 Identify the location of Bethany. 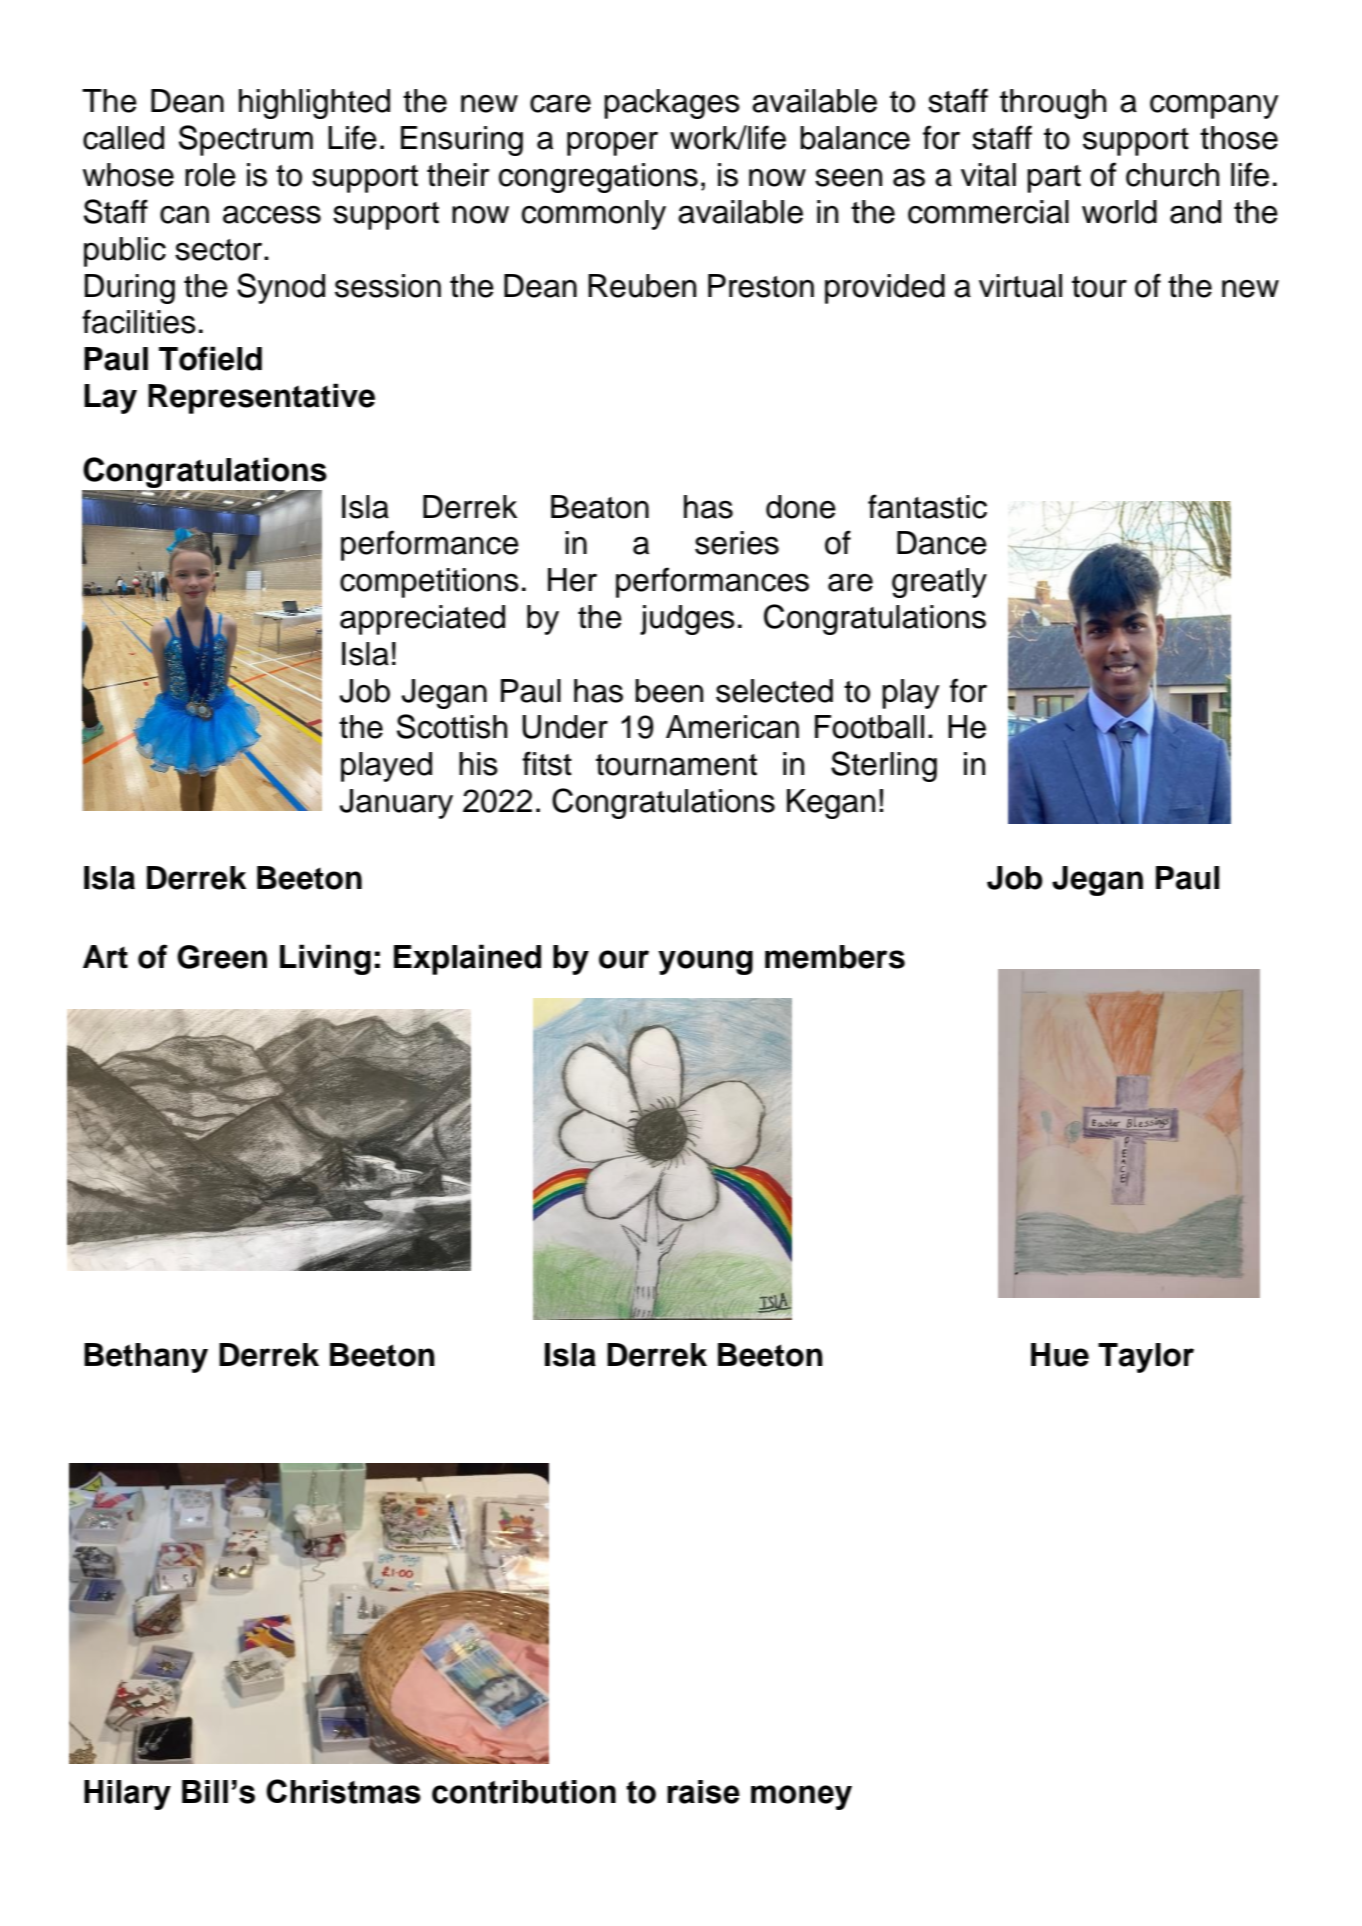
(146, 1358).
